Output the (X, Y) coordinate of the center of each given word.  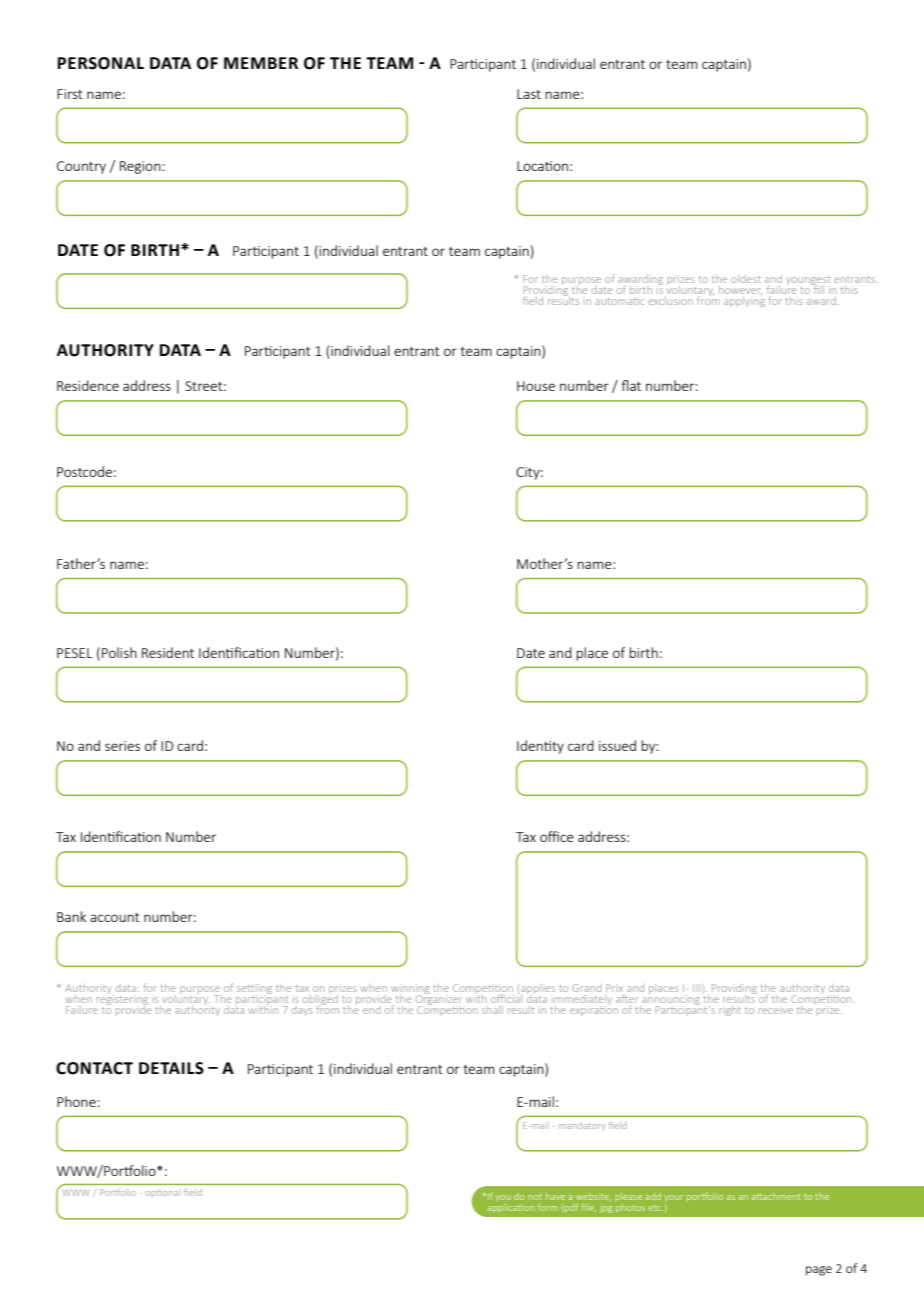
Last (529, 94)
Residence (88, 385)
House (536, 386)
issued (617, 745)
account (115, 917)
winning (410, 990)
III (698, 989)
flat (631, 385)
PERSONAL (101, 63)
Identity (540, 747)
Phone (77, 1101)
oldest (746, 279)
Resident (168, 652)
